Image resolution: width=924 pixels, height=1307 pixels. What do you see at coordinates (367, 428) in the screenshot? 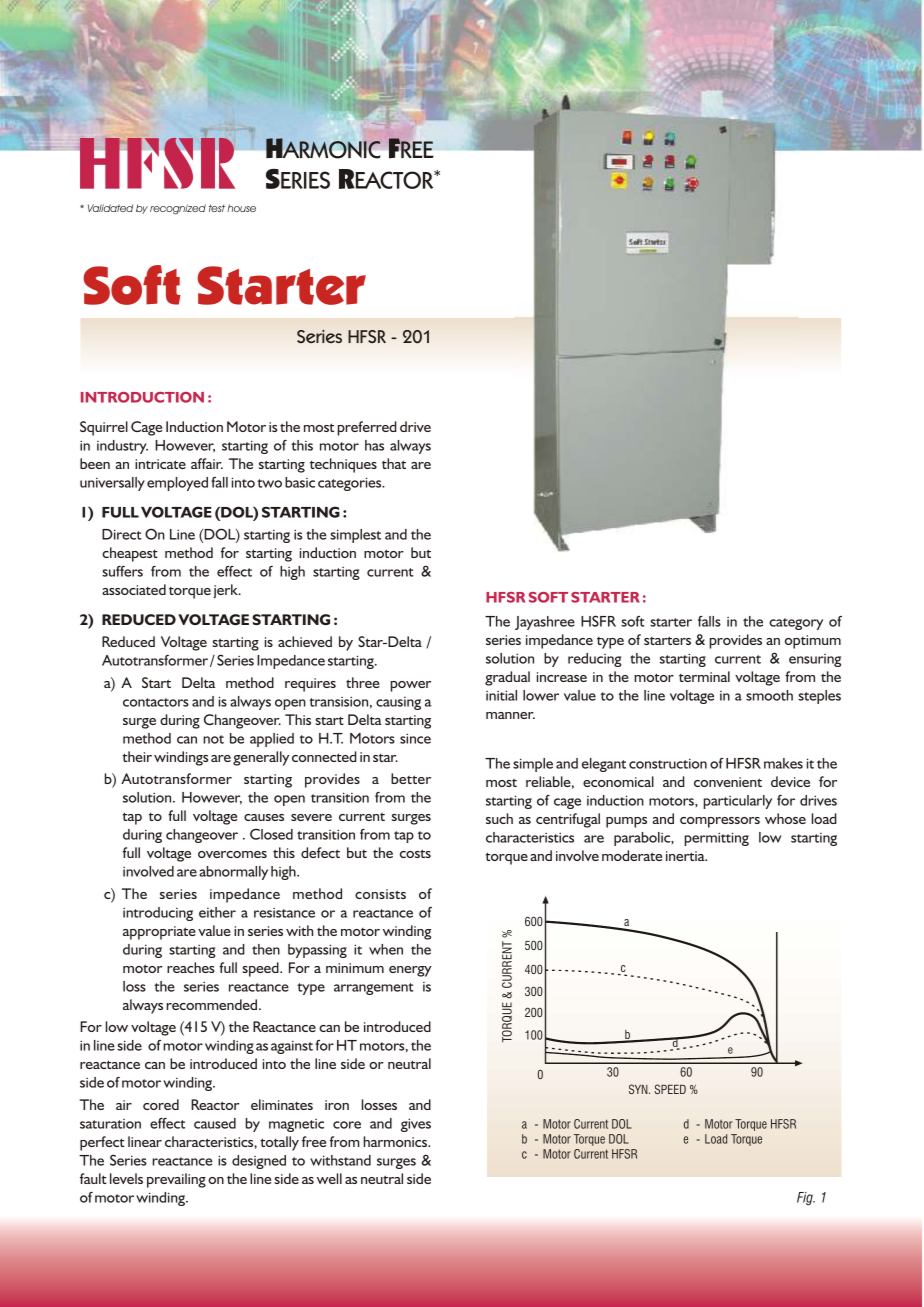
I see `preferred` at bounding box center [367, 428].
